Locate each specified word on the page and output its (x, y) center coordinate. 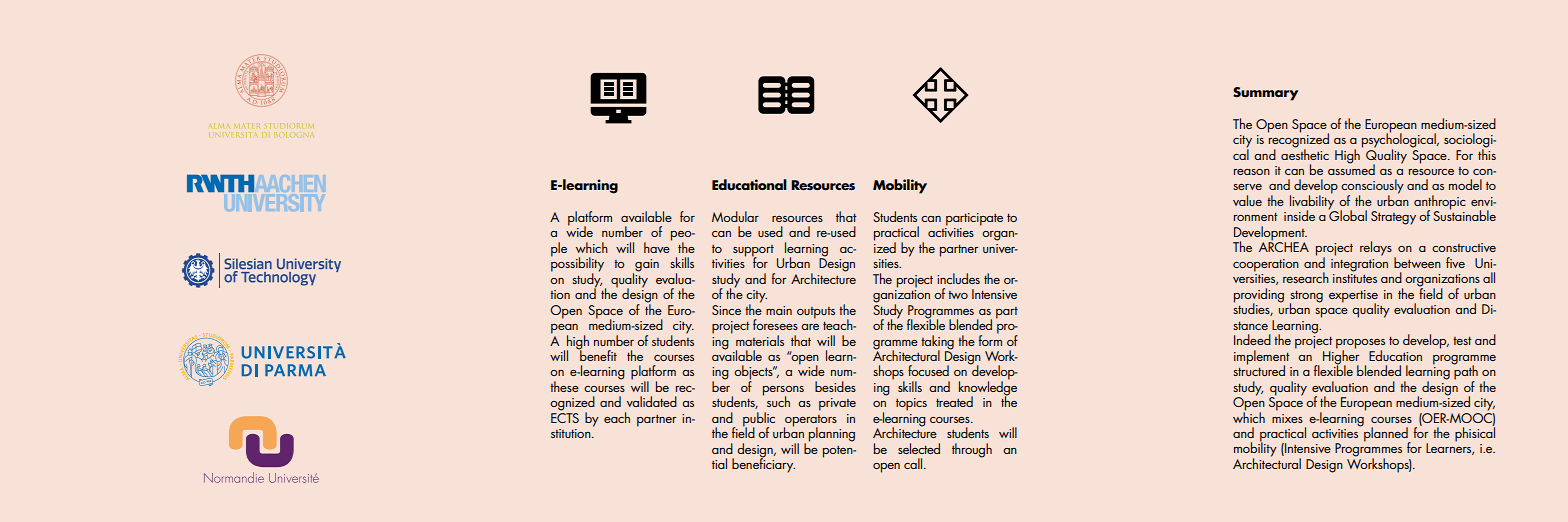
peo (682, 237)
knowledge (988, 388)
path (1465, 372)
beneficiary (763, 464)
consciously (1372, 187)
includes (958, 278)
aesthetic (1305, 153)
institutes (1355, 278)
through (972, 450)
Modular (735, 216)
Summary (1265, 94)
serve (1247, 187)
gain (646, 266)
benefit (597, 354)
